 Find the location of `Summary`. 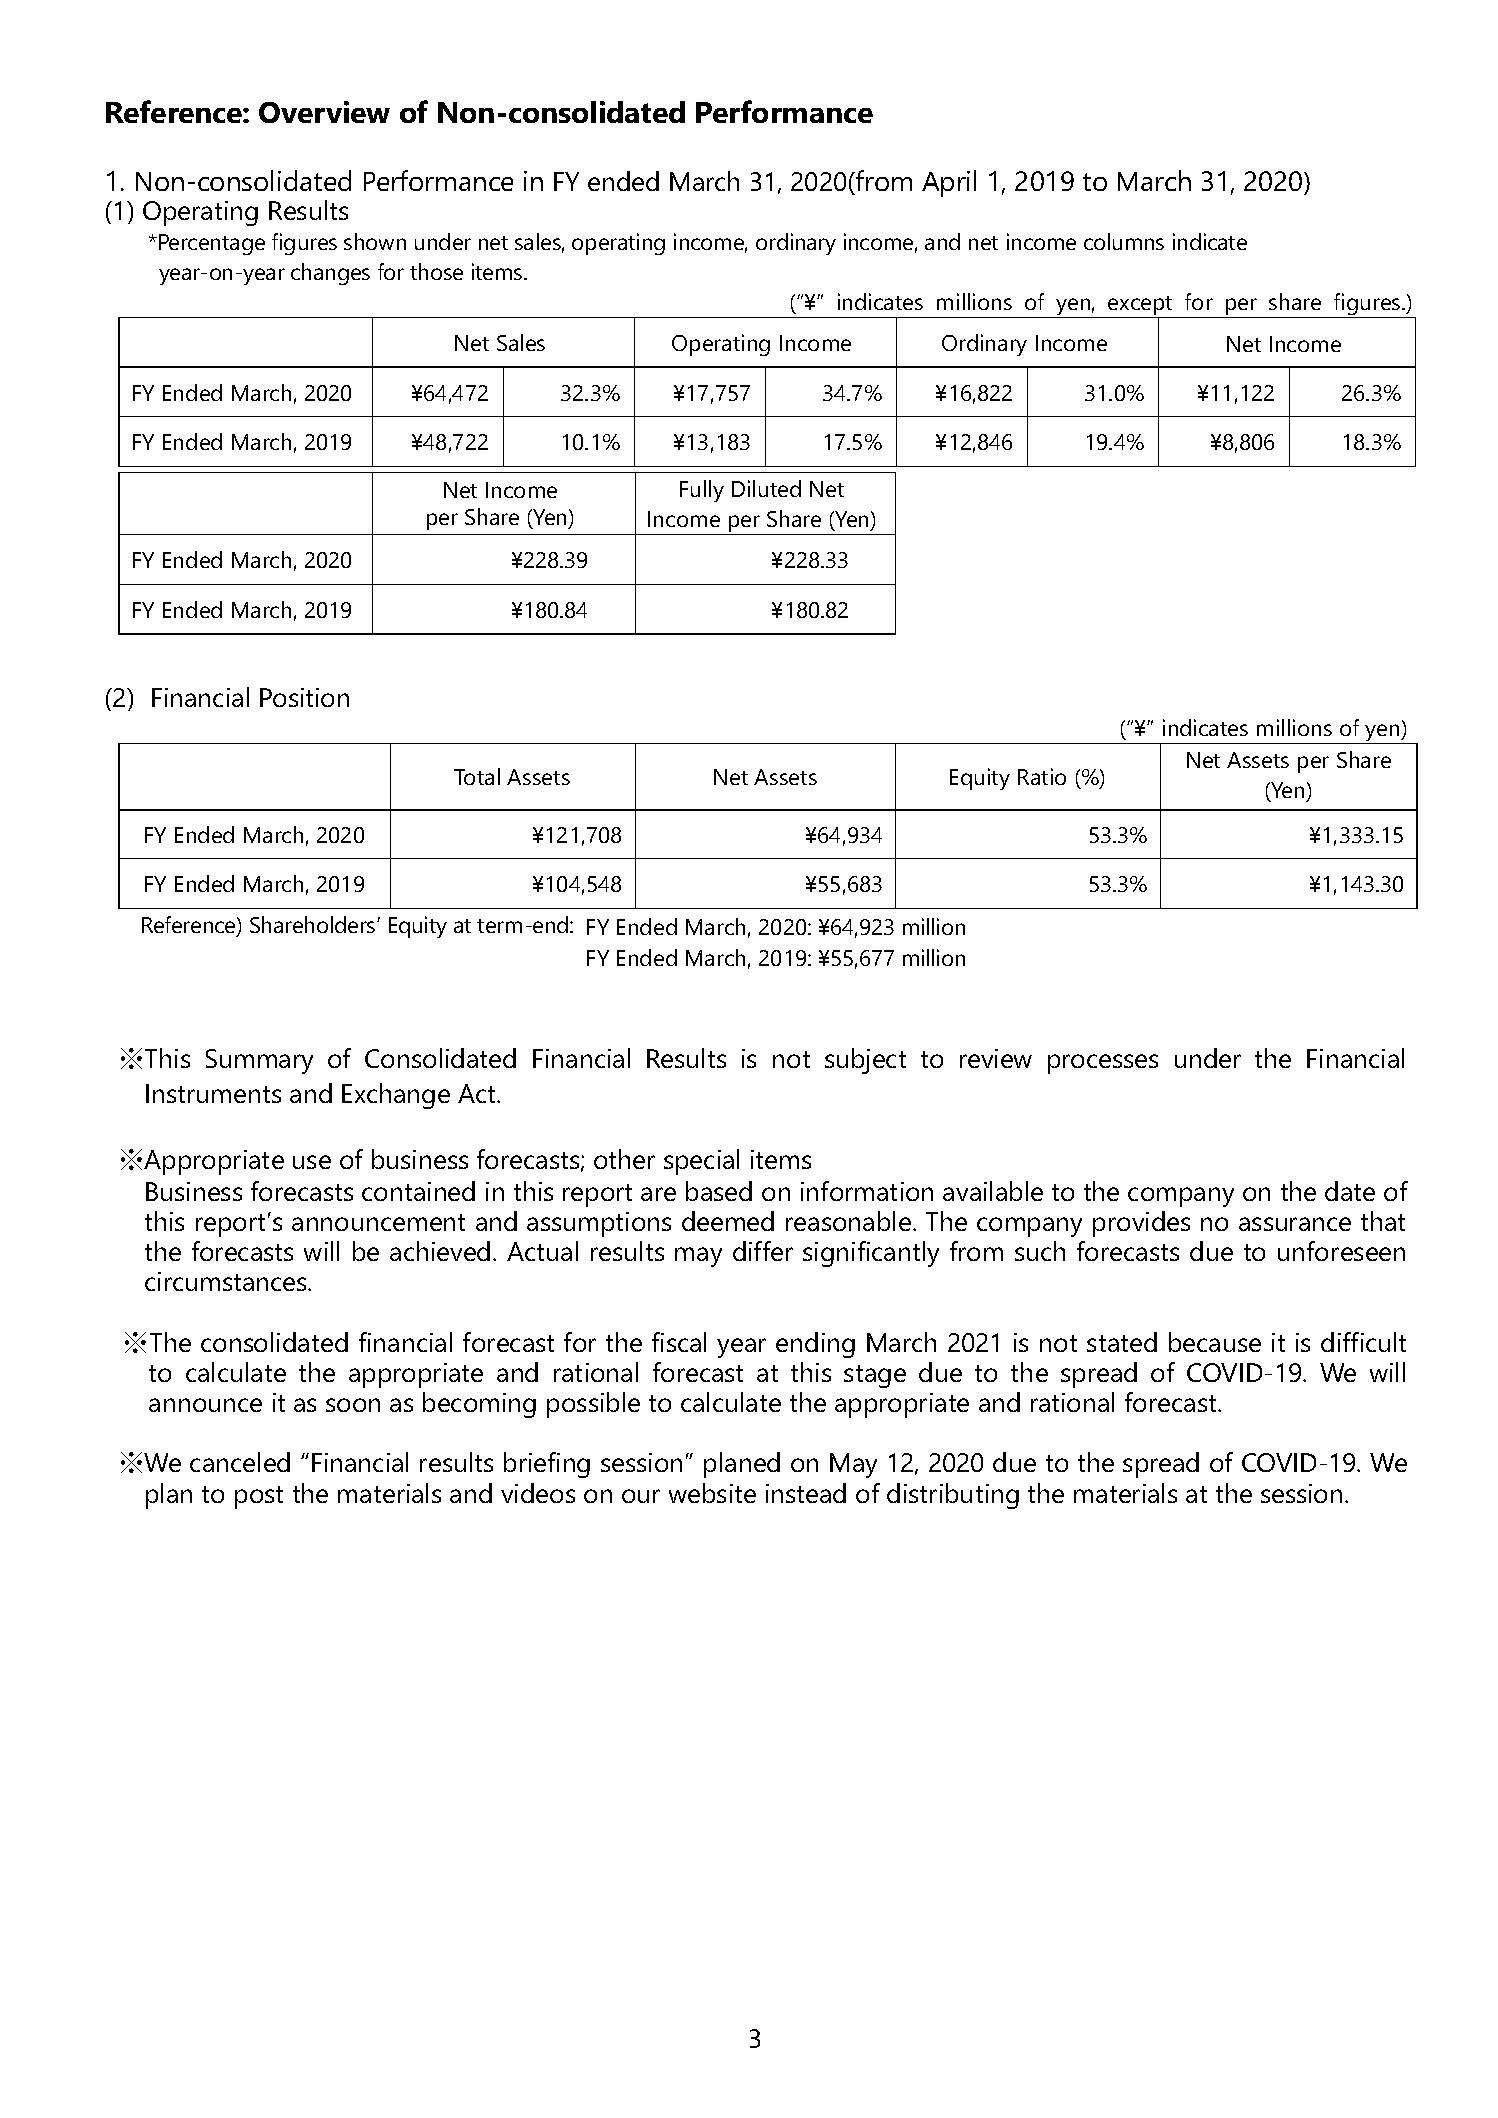

Summary is located at coordinates (259, 1061).
